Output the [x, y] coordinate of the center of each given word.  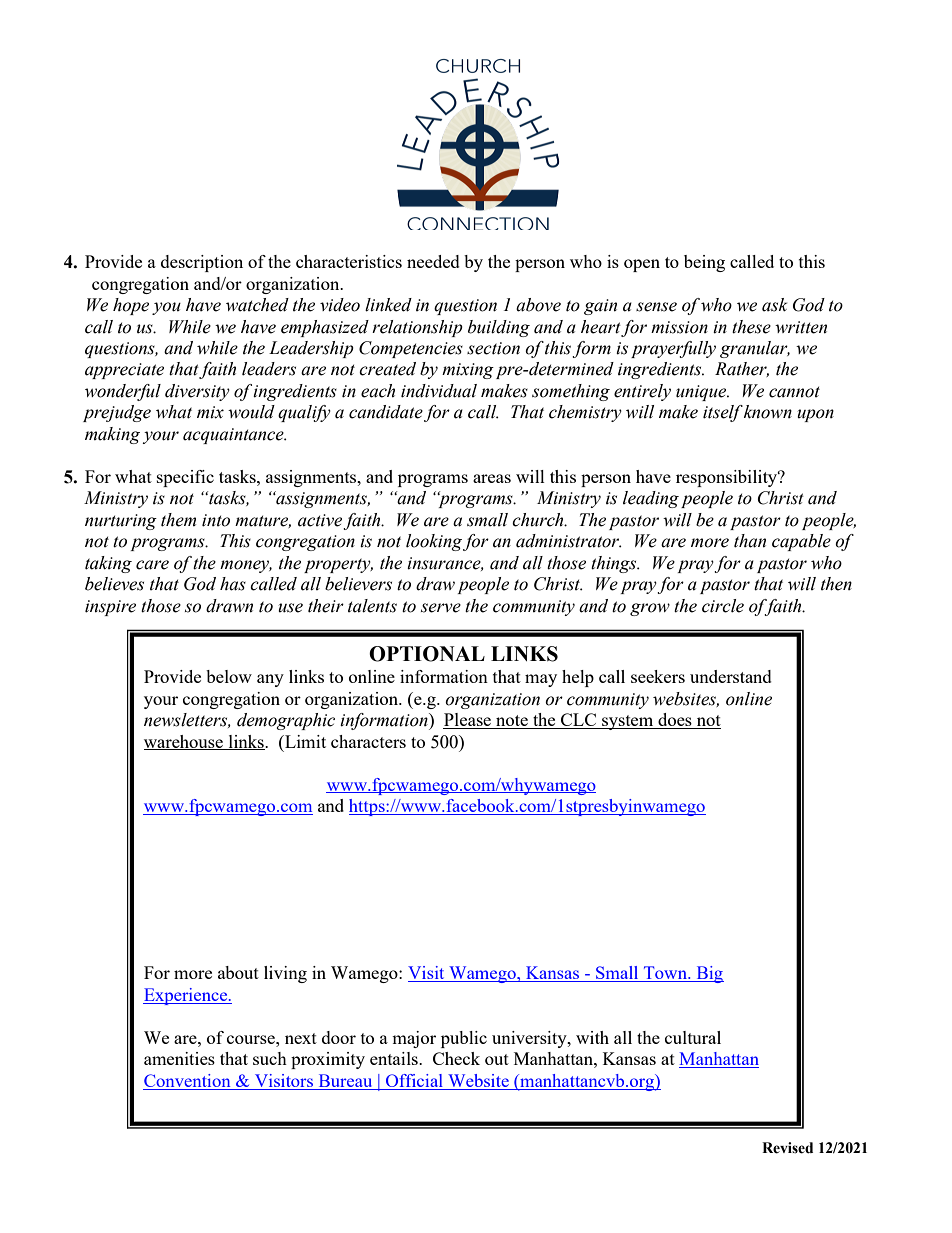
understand [731, 676]
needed [433, 261]
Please [468, 721]
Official [415, 1082]
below [229, 676]
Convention [188, 1082]
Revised [787, 1148]
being [704, 263]
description [202, 263]
